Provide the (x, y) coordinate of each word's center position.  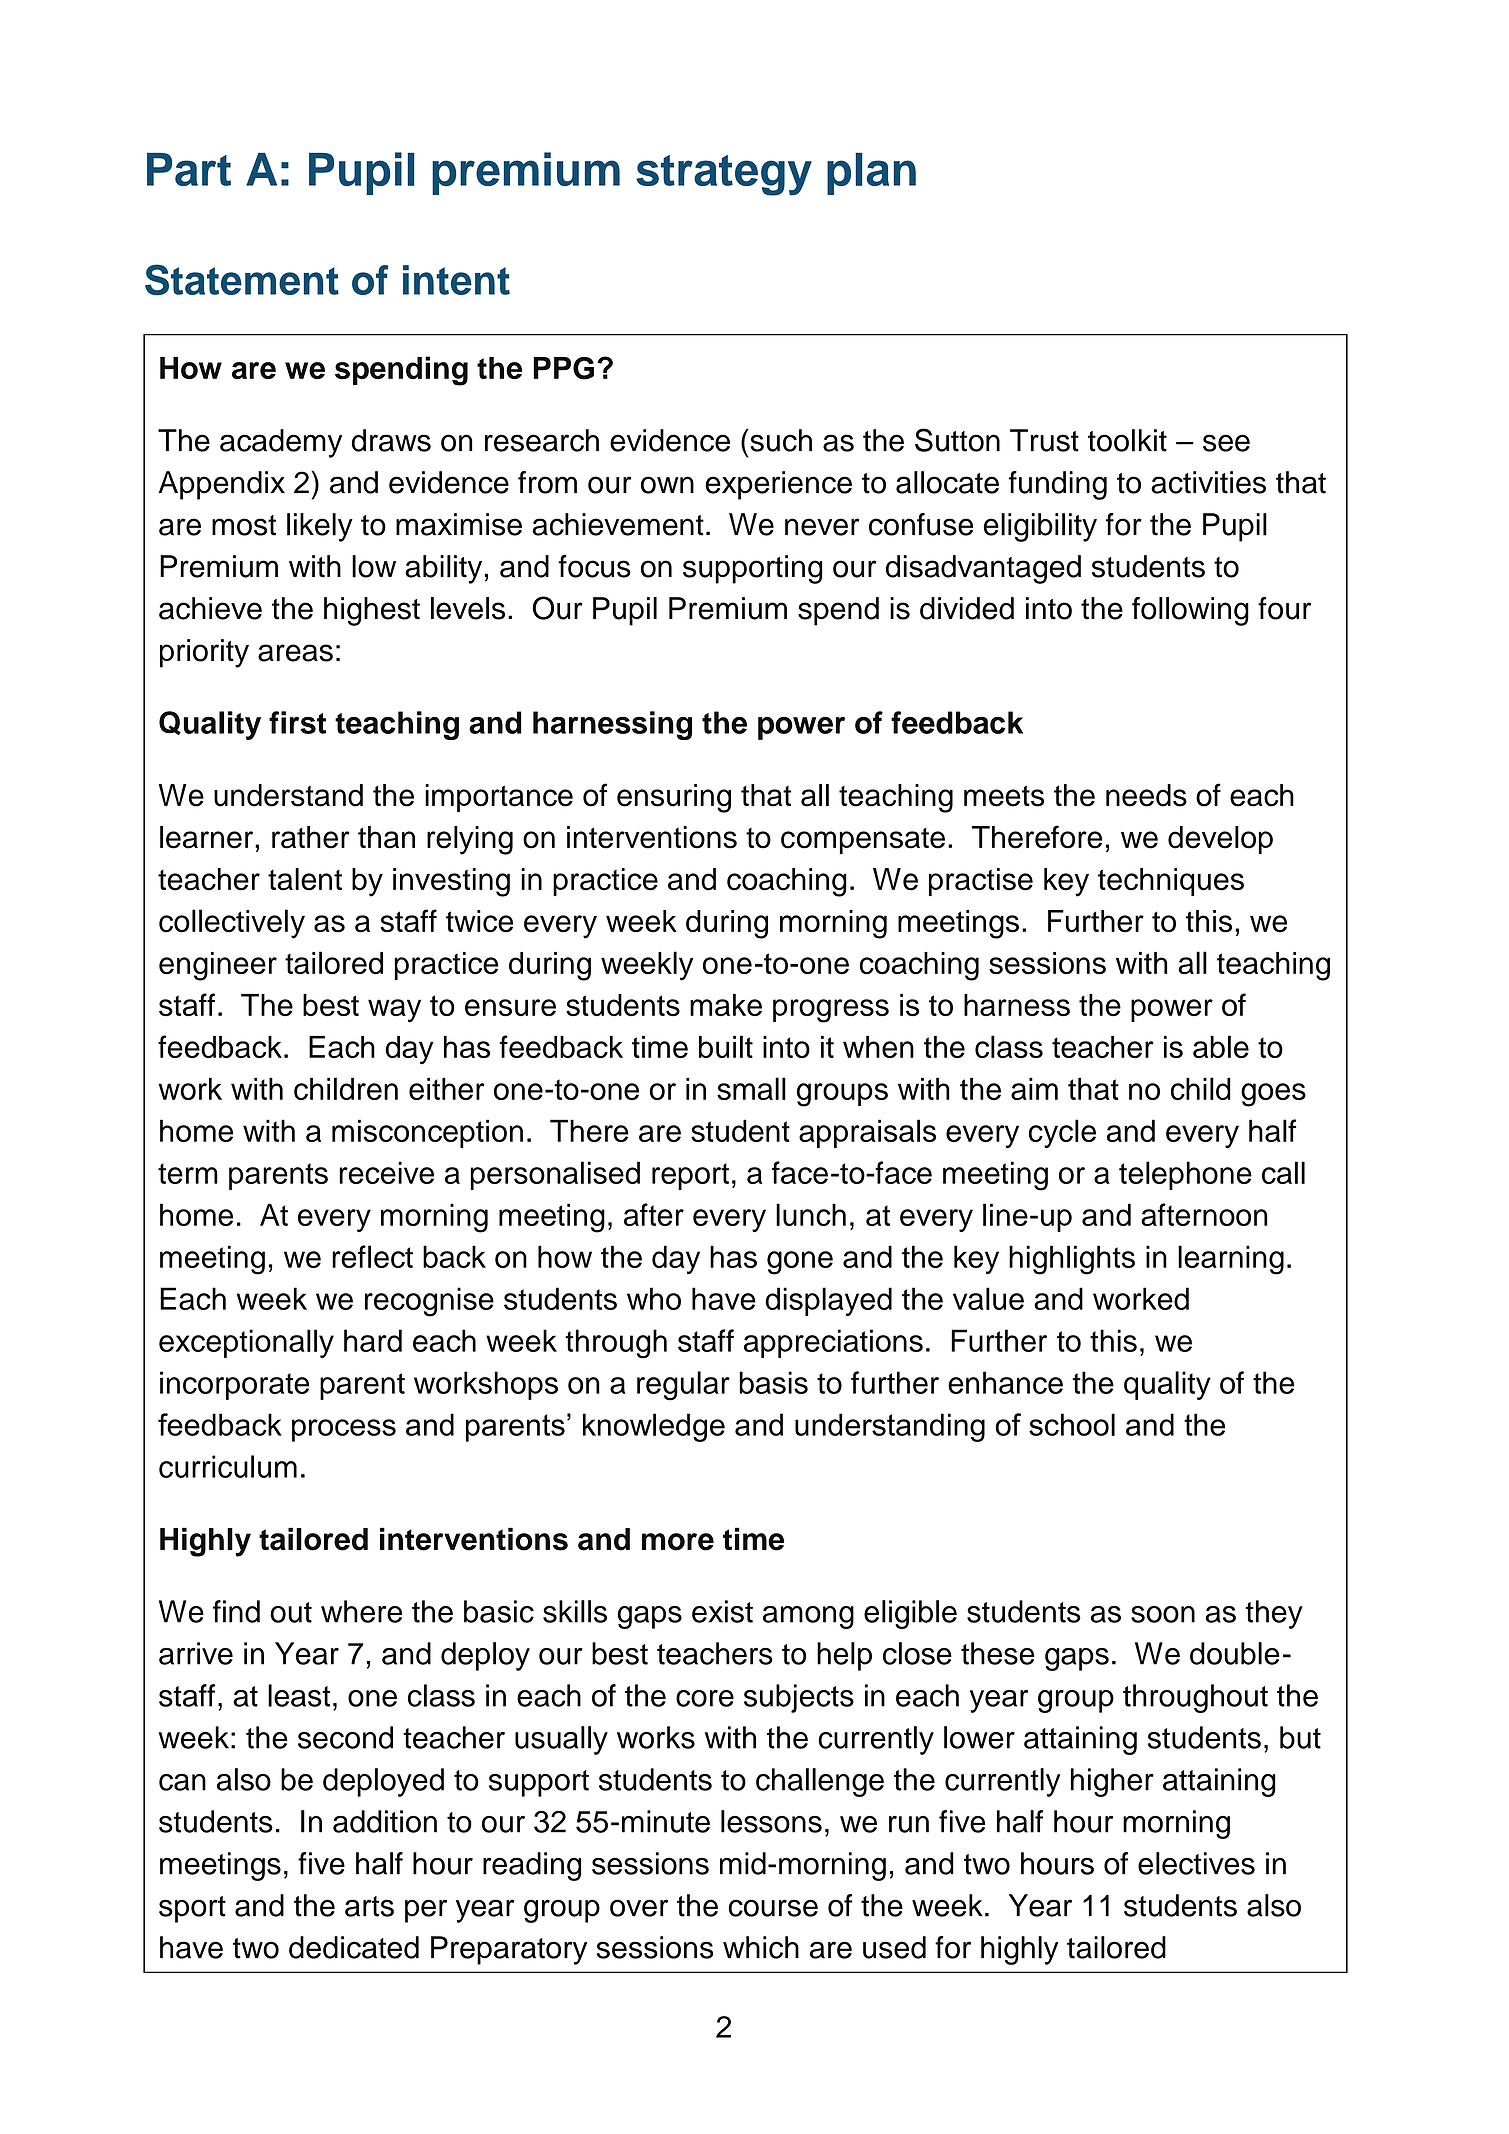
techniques (1171, 882)
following (1190, 611)
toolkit (1127, 440)
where (361, 1611)
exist (722, 1611)
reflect (372, 1256)
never (822, 527)
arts (369, 1906)
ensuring (674, 798)
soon (1163, 1614)
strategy (724, 175)
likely (320, 527)
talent (305, 879)
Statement (242, 279)
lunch (811, 1214)
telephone (1185, 1175)
